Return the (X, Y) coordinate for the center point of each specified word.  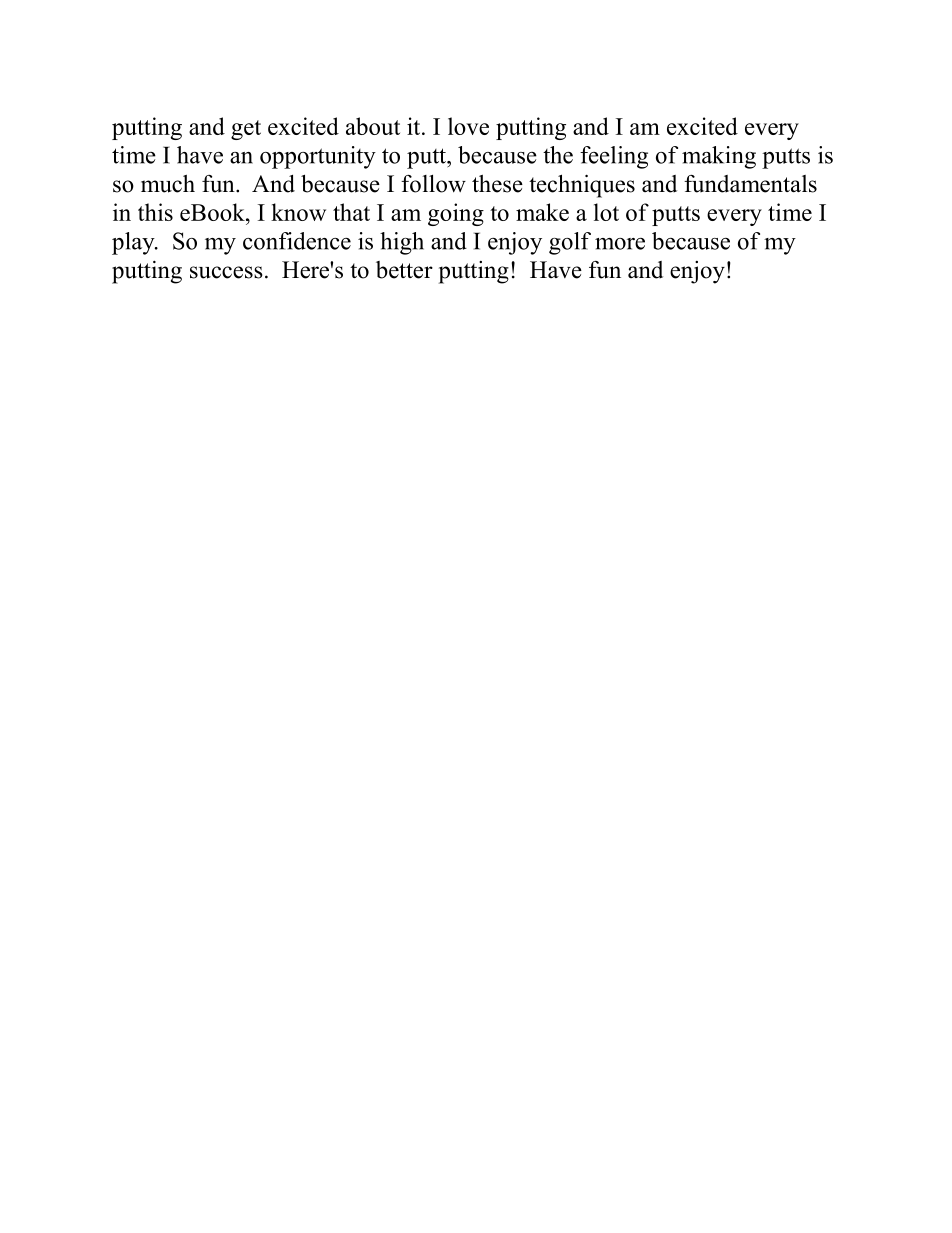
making (719, 157)
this (155, 212)
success (226, 272)
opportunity (318, 157)
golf (570, 243)
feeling (614, 157)
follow (433, 184)
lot (606, 212)
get (246, 130)
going (456, 214)
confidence (297, 241)
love (468, 126)
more (620, 244)
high (402, 243)
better (404, 270)
